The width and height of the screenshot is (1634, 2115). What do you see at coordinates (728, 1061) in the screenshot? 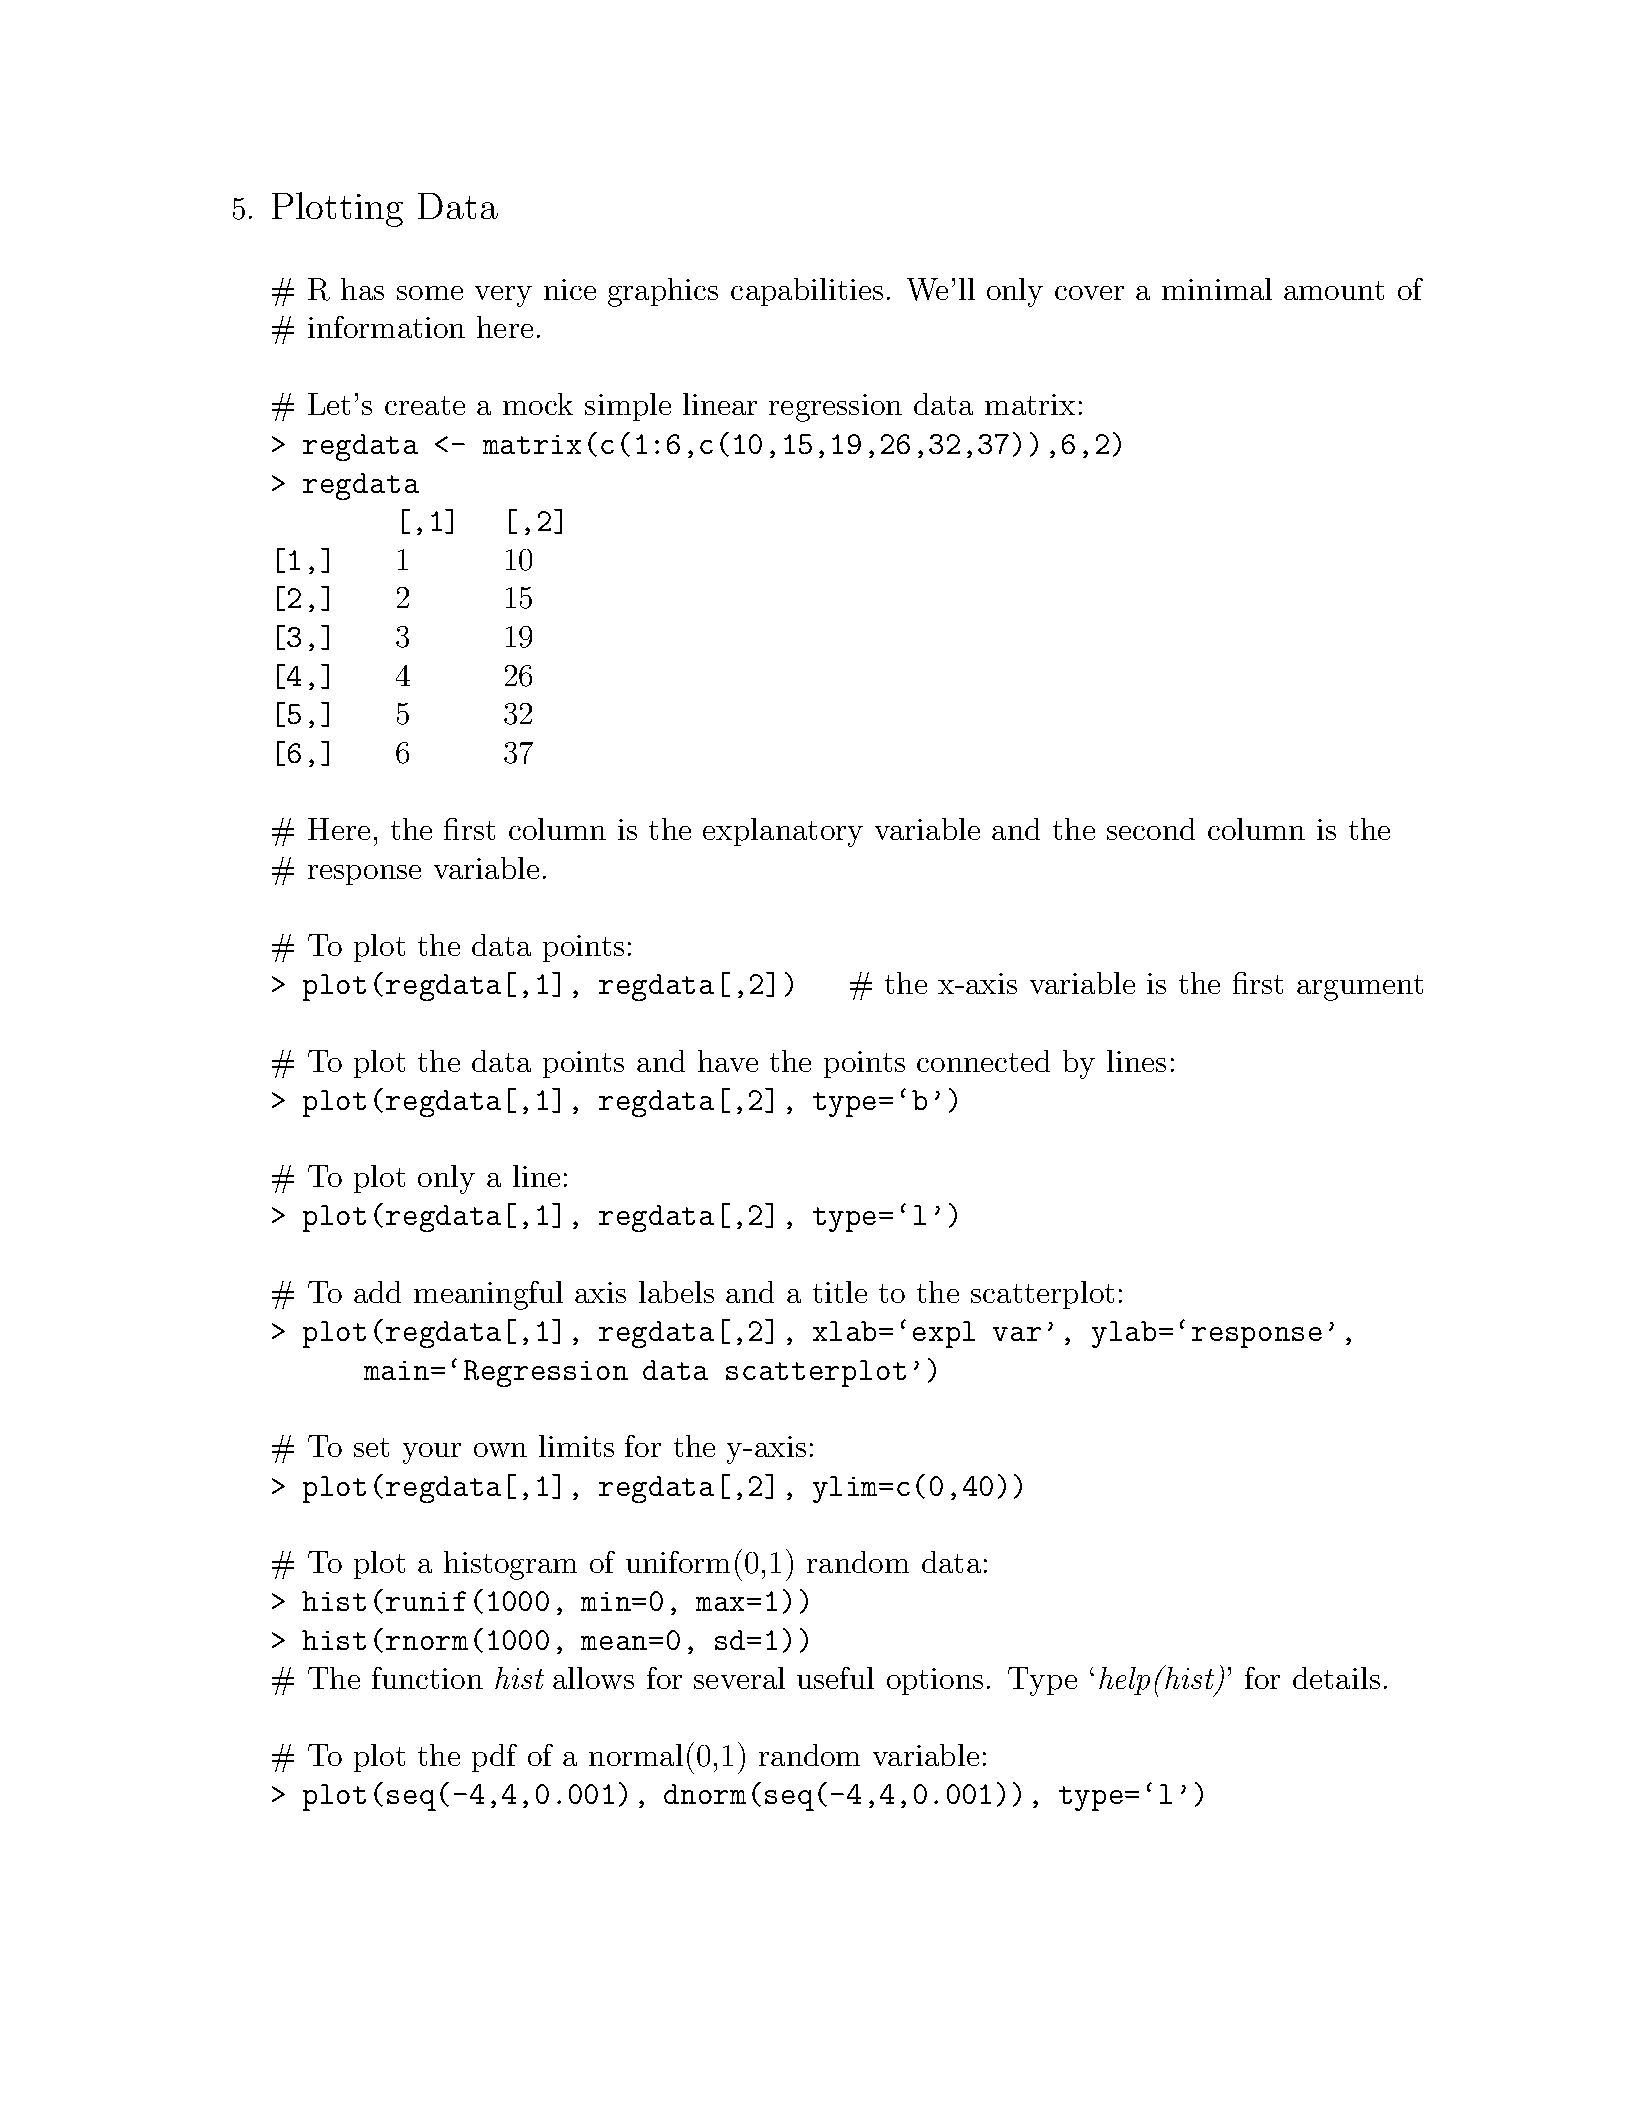
I see `have` at bounding box center [728, 1061].
